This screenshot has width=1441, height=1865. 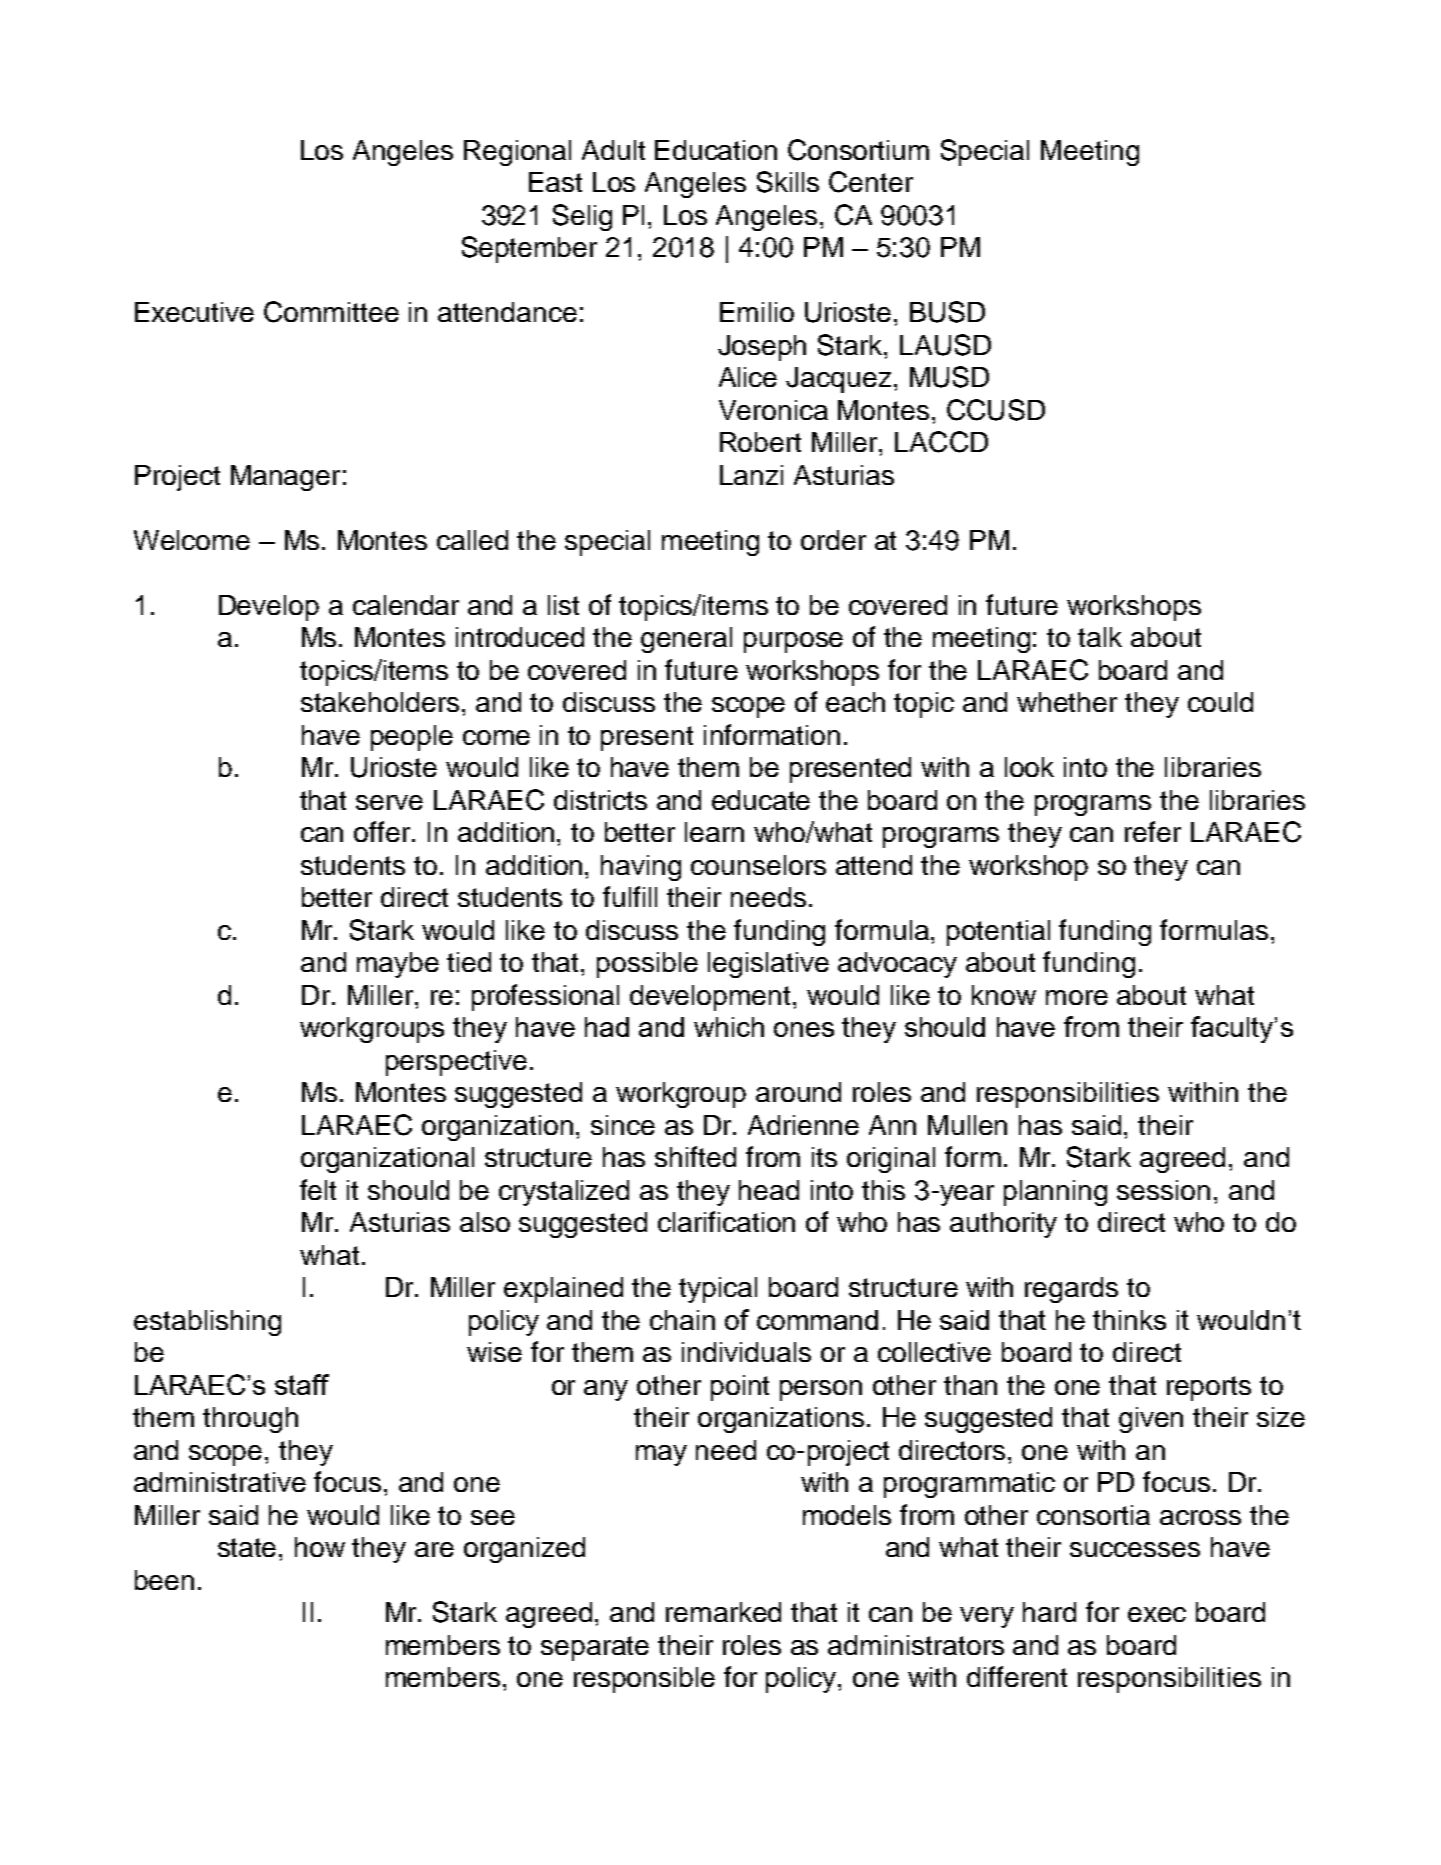 What do you see at coordinates (1100, 637) in the screenshot?
I see `talk` at bounding box center [1100, 637].
